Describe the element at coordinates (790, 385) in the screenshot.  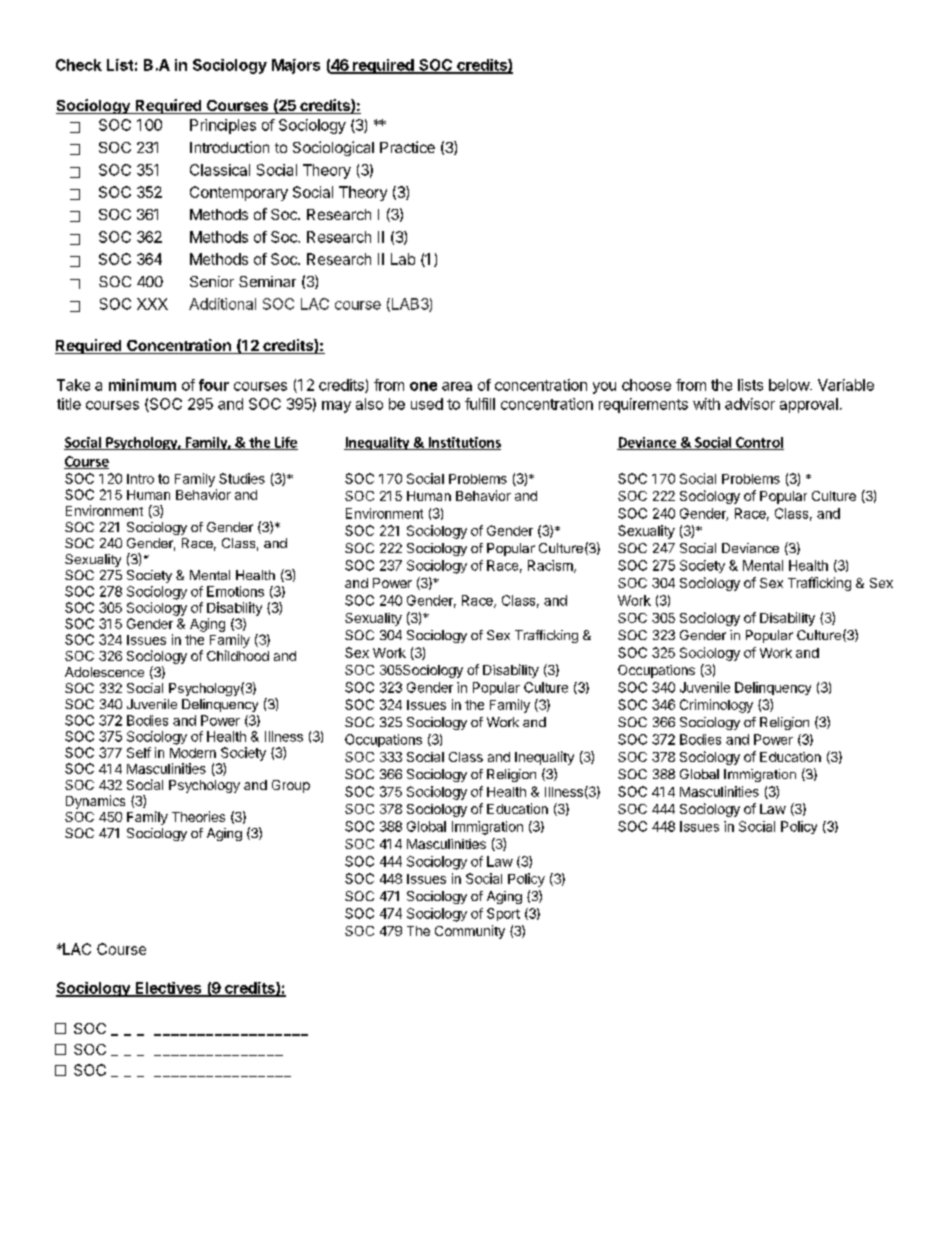
I see `below` at that location.
